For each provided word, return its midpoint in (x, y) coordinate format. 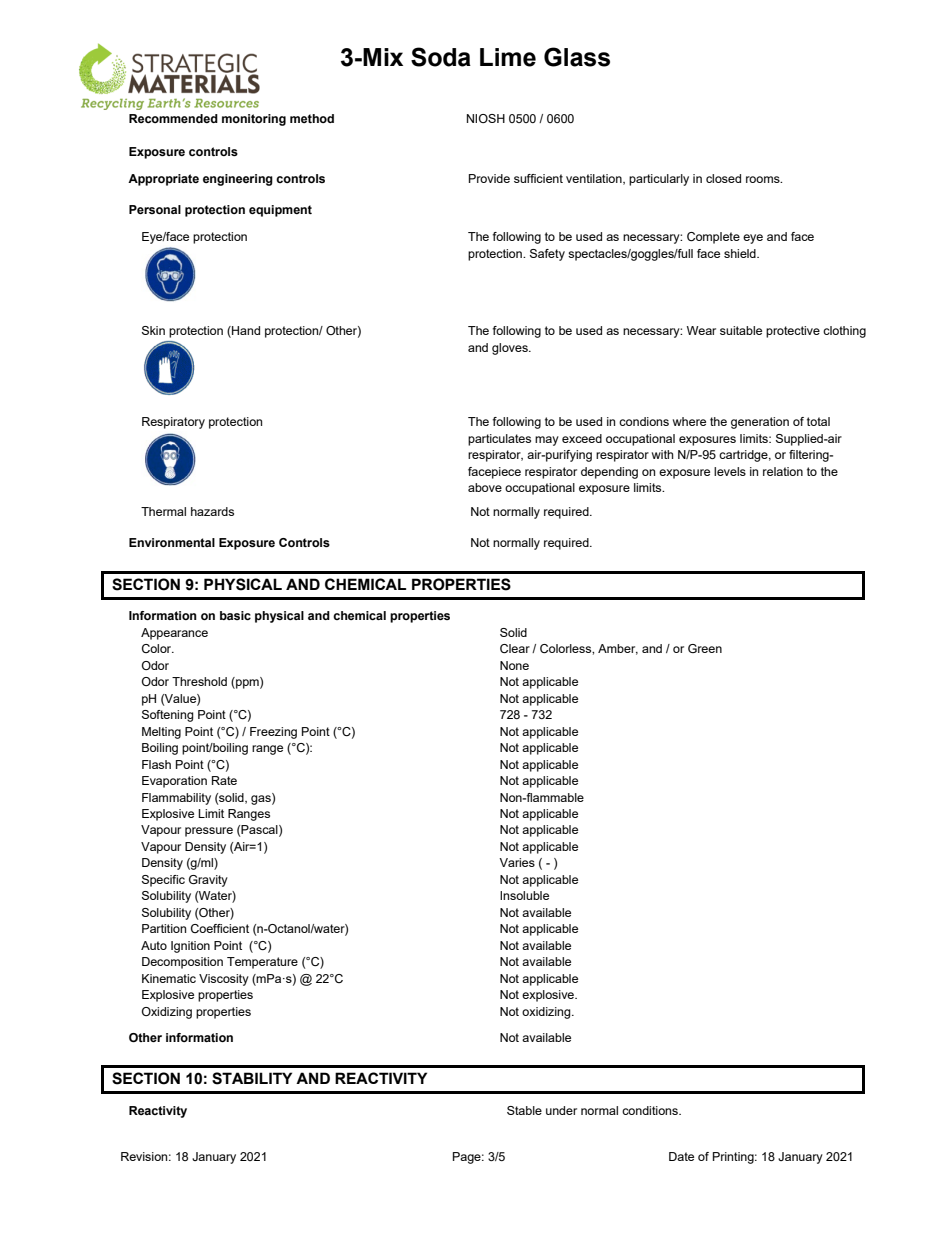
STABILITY (252, 1078)
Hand (245, 332)
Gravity (208, 881)
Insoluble (524, 895)
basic (235, 615)
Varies (517, 862)
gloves (511, 349)
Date (681, 1156)
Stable (524, 1110)
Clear (515, 648)
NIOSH (486, 118)
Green (705, 648)
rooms (764, 179)
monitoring (254, 120)
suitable (741, 330)
